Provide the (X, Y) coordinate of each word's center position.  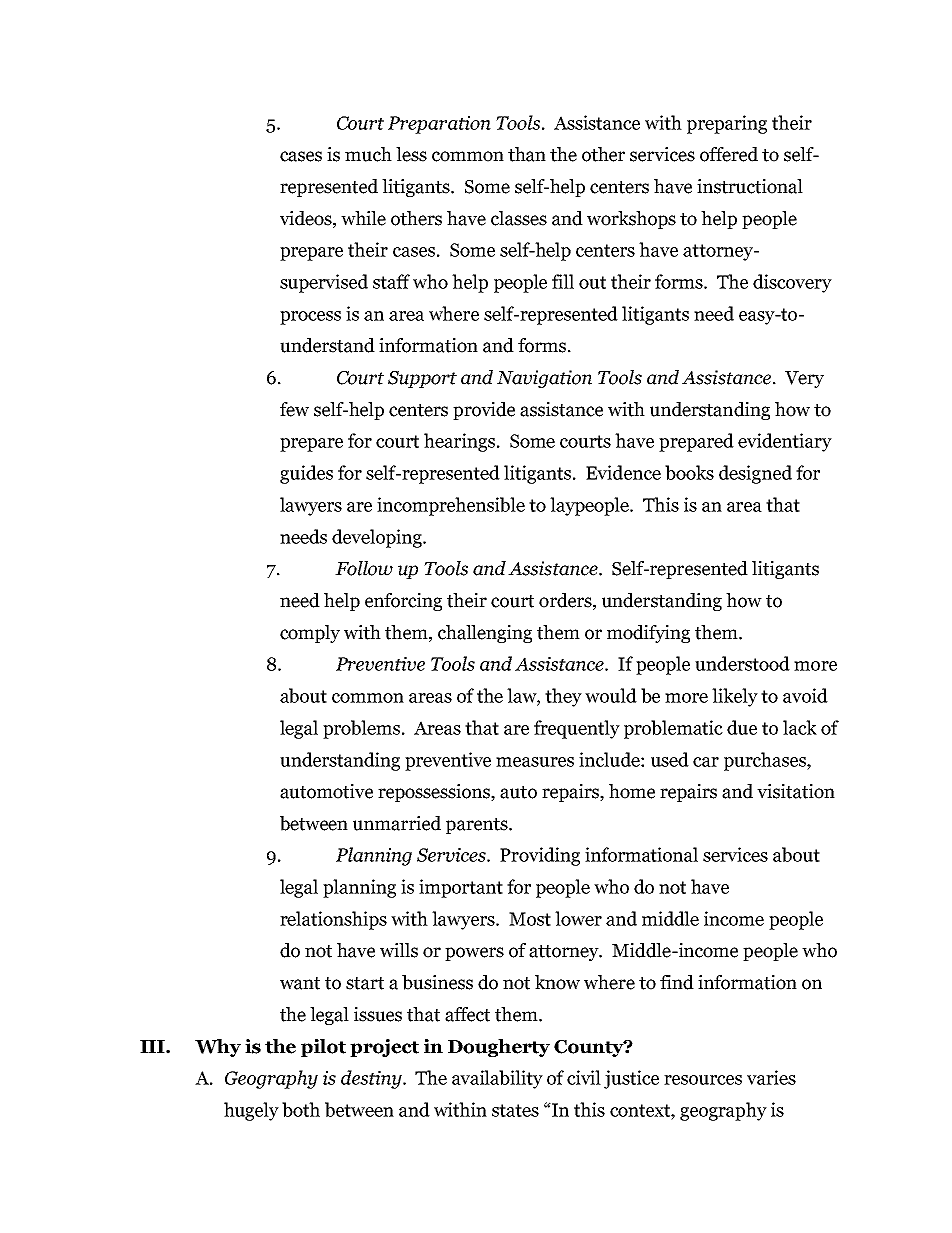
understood (742, 663)
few (294, 409)
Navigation (544, 379)
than (527, 154)
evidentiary (785, 442)
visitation (796, 791)
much (368, 154)
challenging (485, 634)
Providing (540, 856)
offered (729, 154)
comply (310, 634)
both (301, 1109)
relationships (333, 920)
